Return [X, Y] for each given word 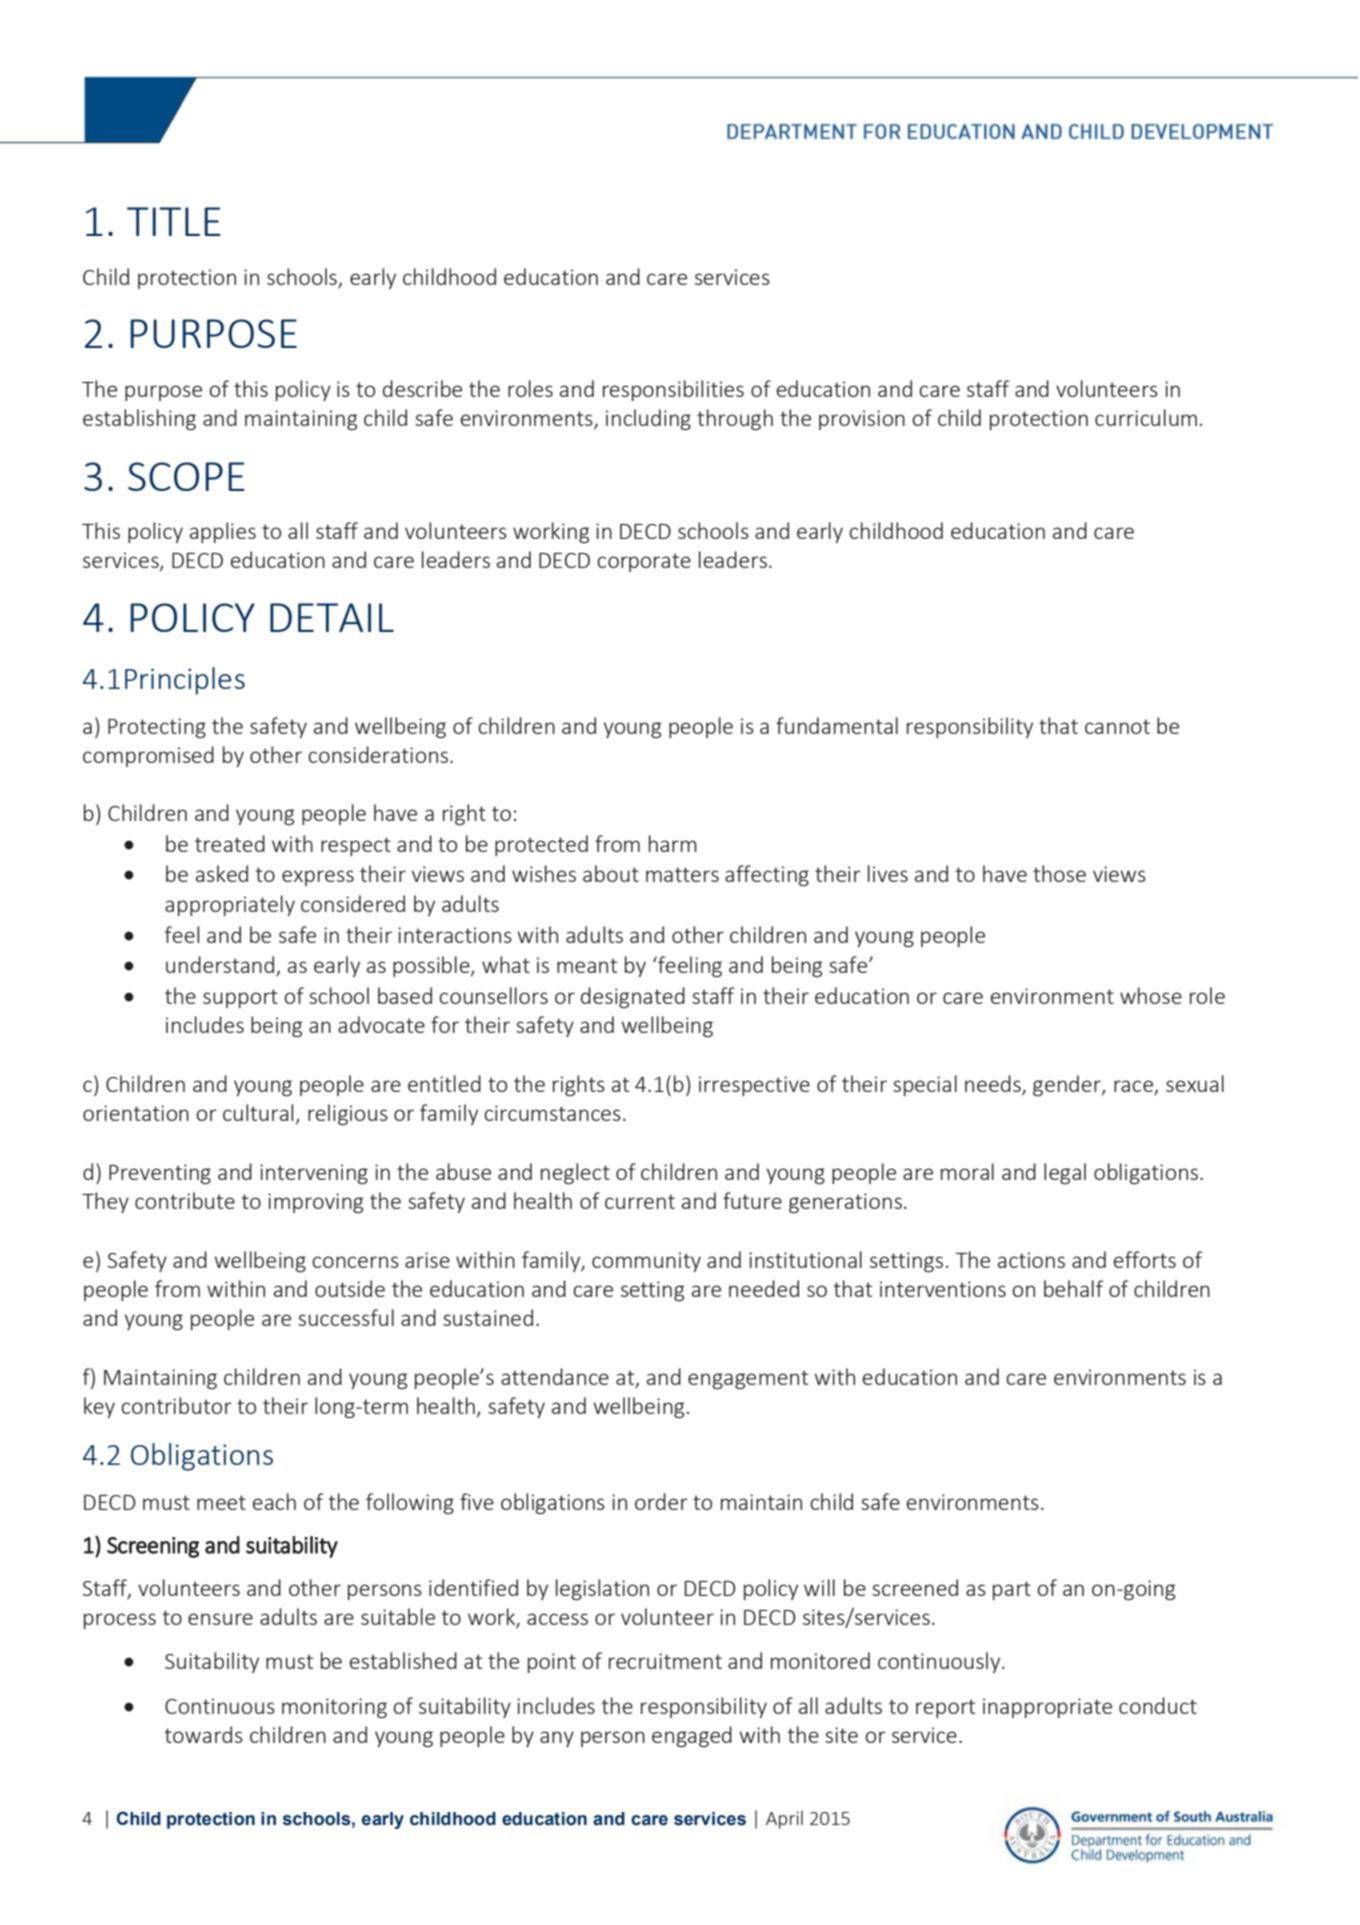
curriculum [1146, 417]
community [646, 1262]
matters [682, 874]
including [648, 419]
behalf [1073, 1288]
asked [222, 873]
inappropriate [1047, 1708]
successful [346, 1317]
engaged [692, 1736]
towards [204, 1734]
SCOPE [186, 476]
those [1059, 873]
